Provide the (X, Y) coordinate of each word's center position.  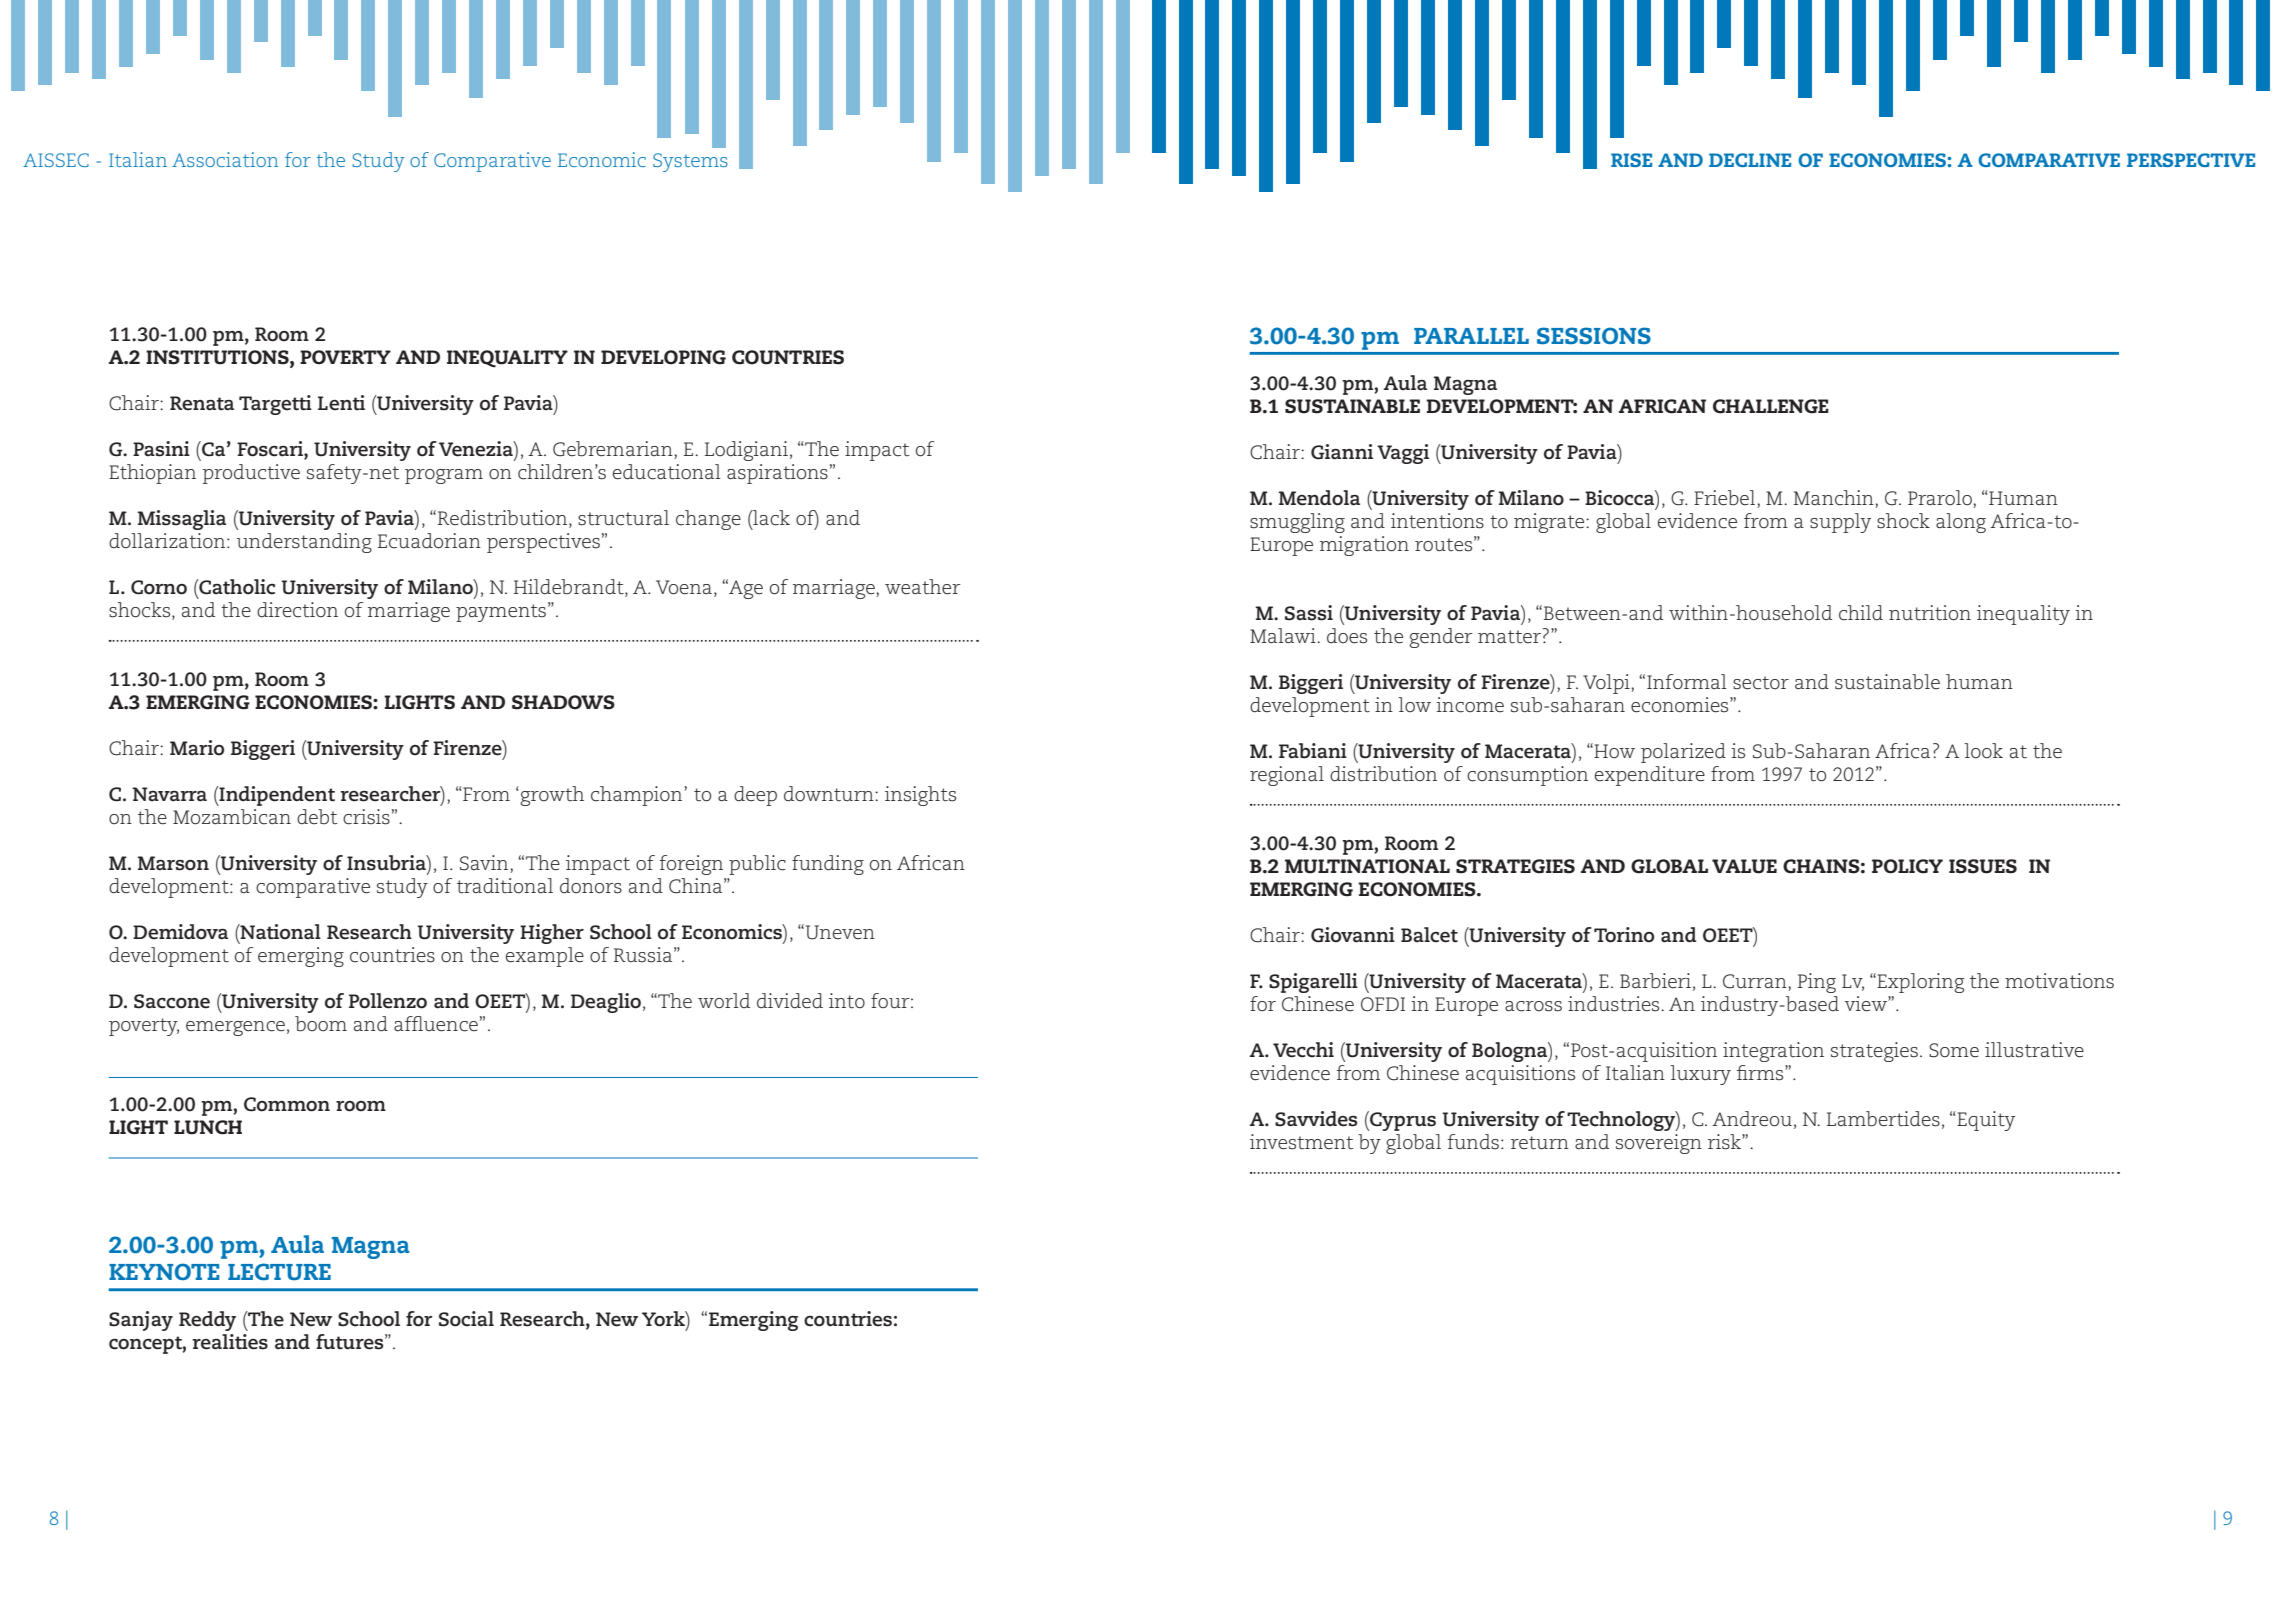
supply (1840, 523)
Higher (552, 934)
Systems (690, 162)
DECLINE (1750, 160)
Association (225, 159)
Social (466, 1319)
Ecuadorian (429, 541)
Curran (1756, 982)
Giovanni (1353, 935)
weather (922, 587)
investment (1302, 1142)
